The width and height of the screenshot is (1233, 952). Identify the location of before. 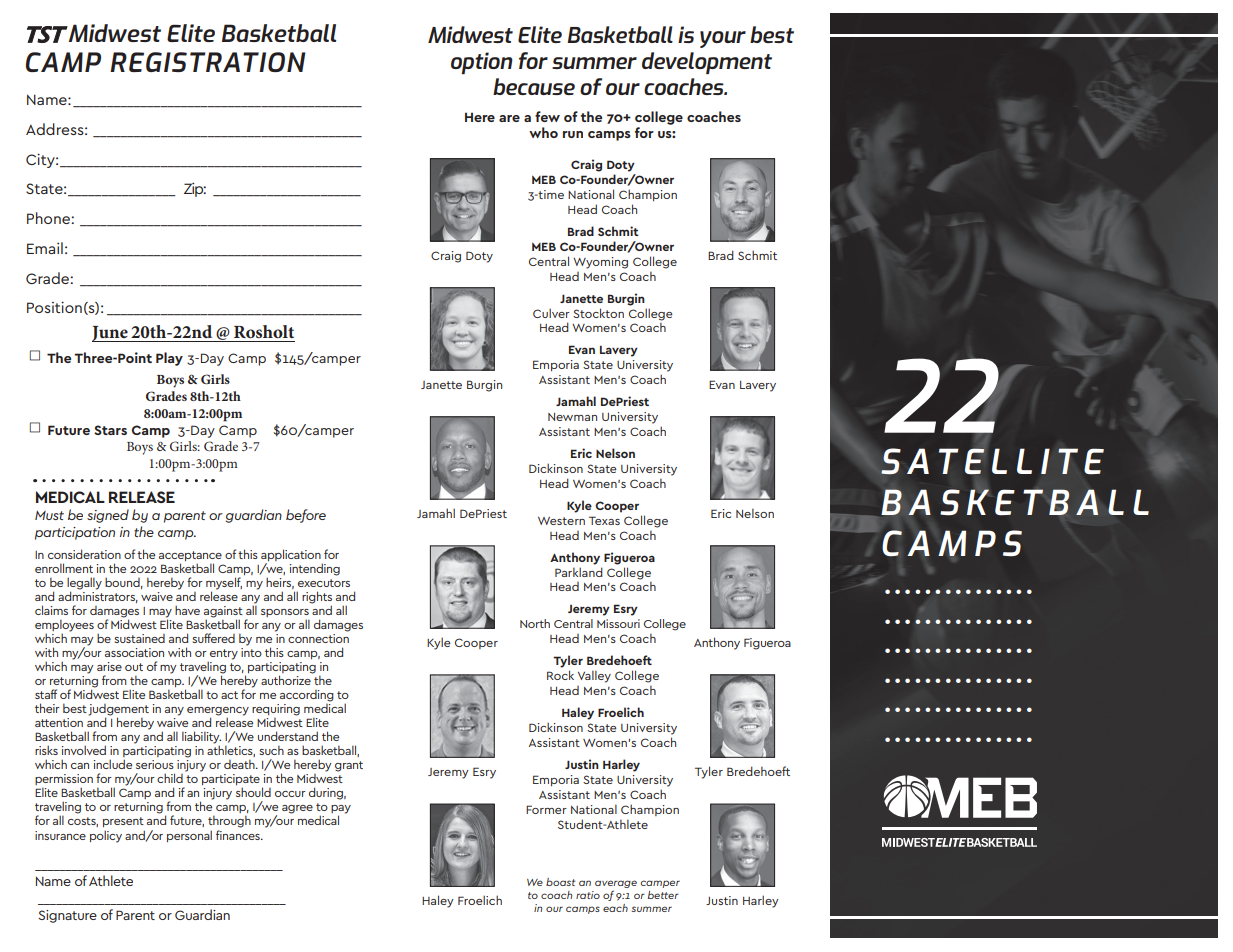
(306, 516).
